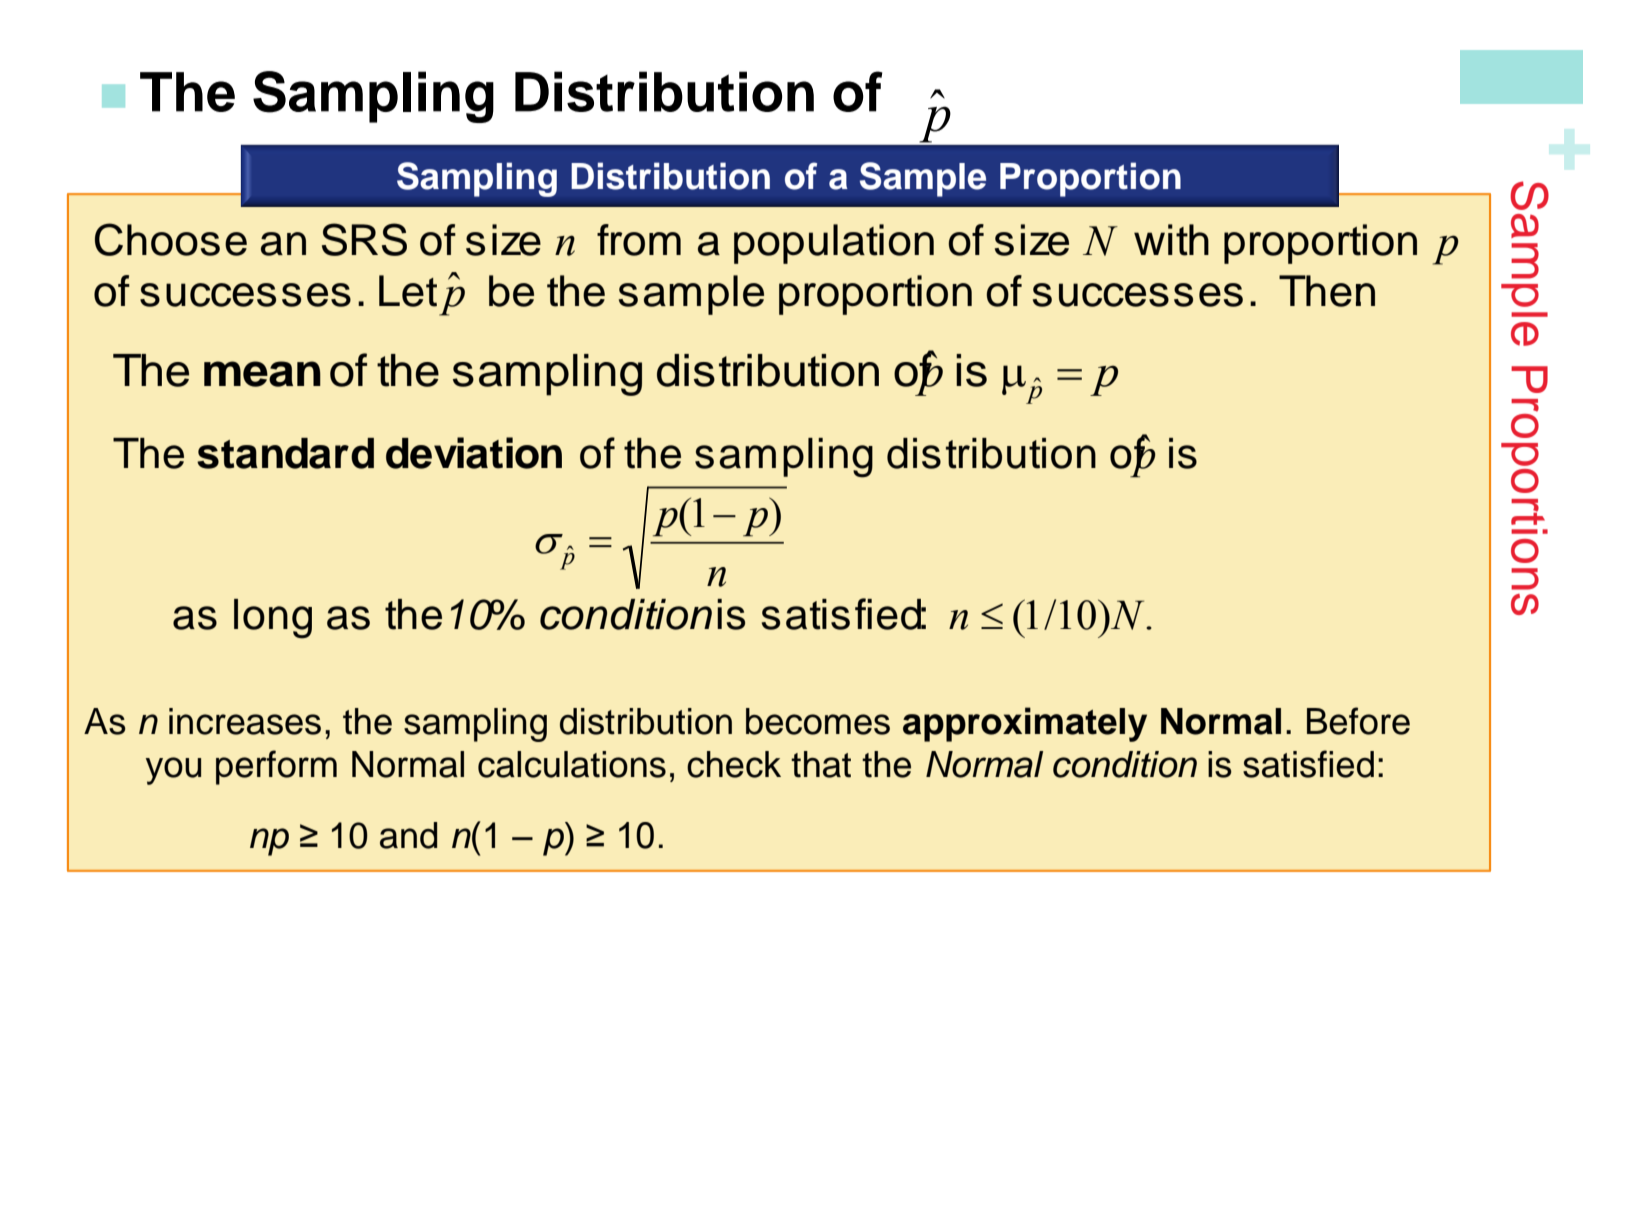  What do you see at coordinates (276, 767) in the image?
I see `perform` at bounding box center [276, 767].
